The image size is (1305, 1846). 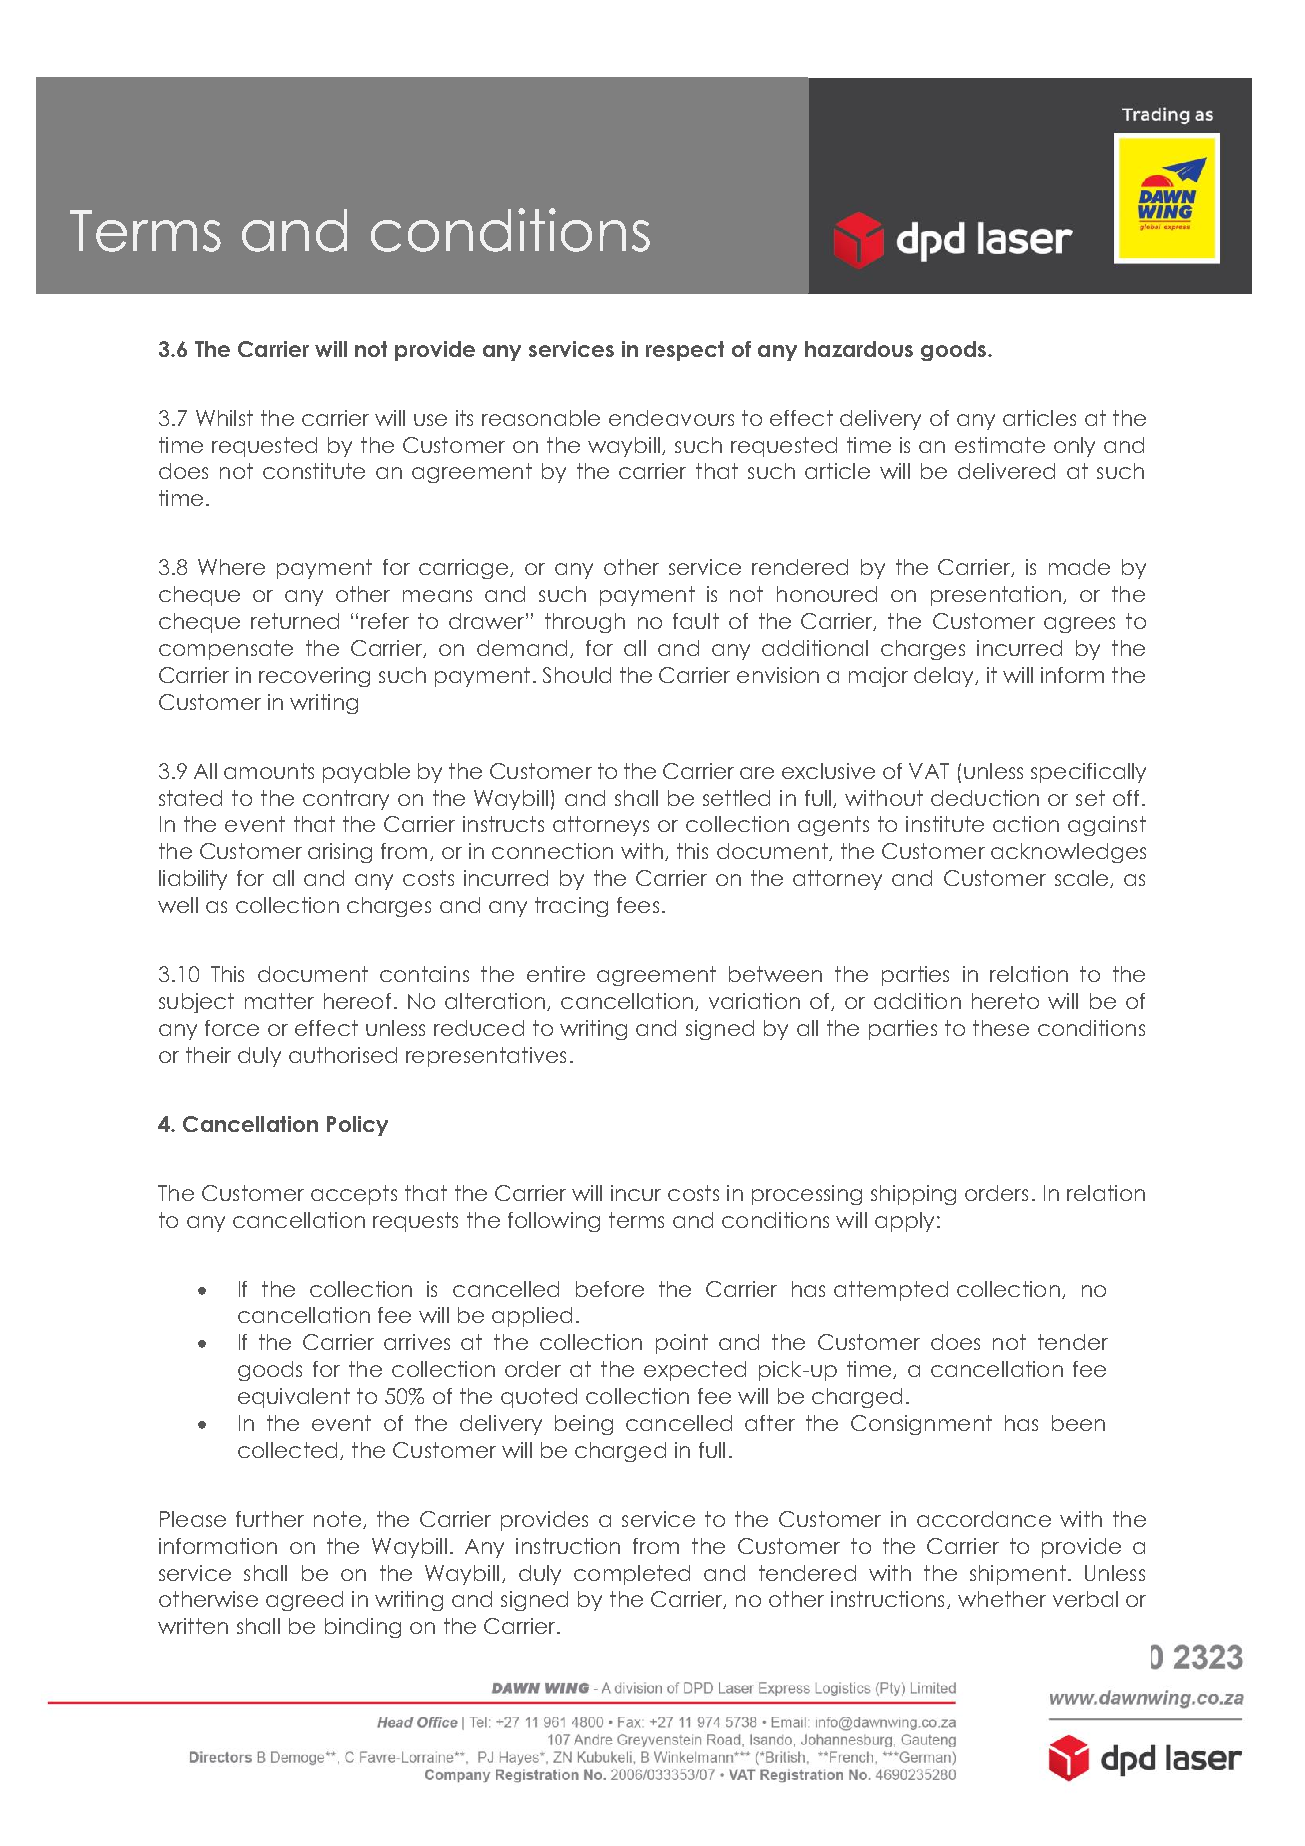 What do you see at coordinates (314, 677) in the screenshot?
I see `recovering` at bounding box center [314, 677].
